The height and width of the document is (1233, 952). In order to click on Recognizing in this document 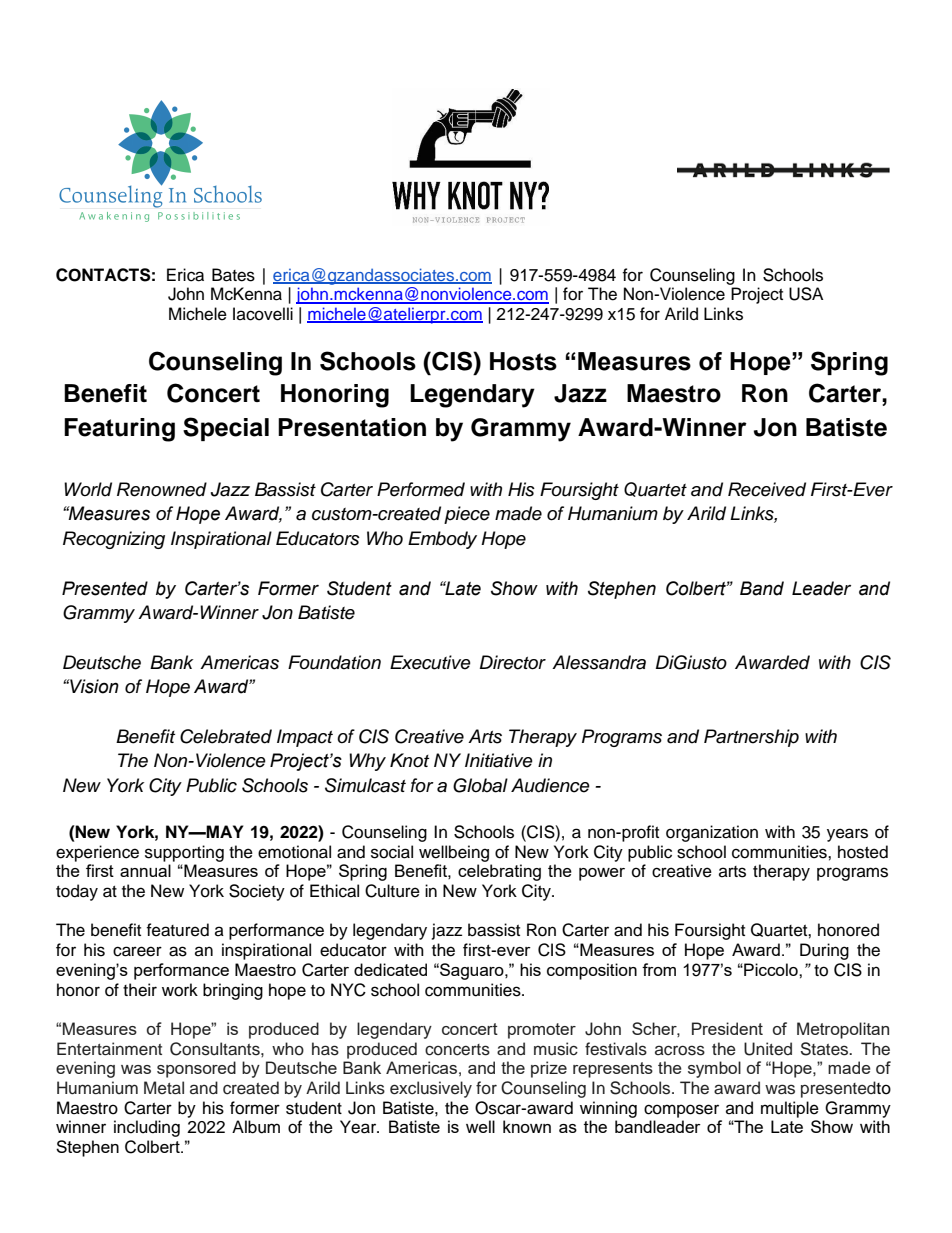, I will do `click(114, 540)`.
